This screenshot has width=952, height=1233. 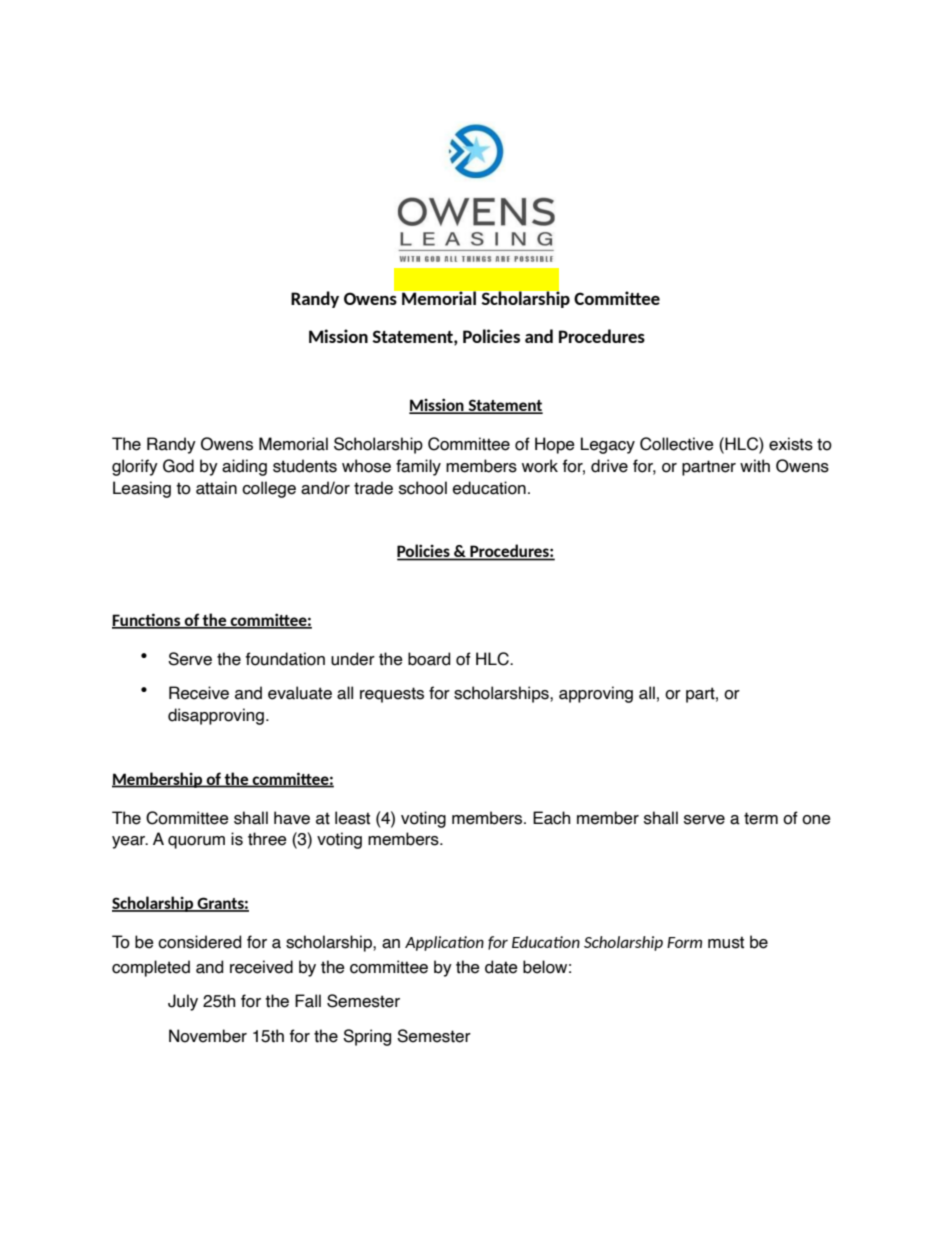 What do you see at coordinates (761, 818) in the screenshot?
I see `term` at bounding box center [761, 818].
